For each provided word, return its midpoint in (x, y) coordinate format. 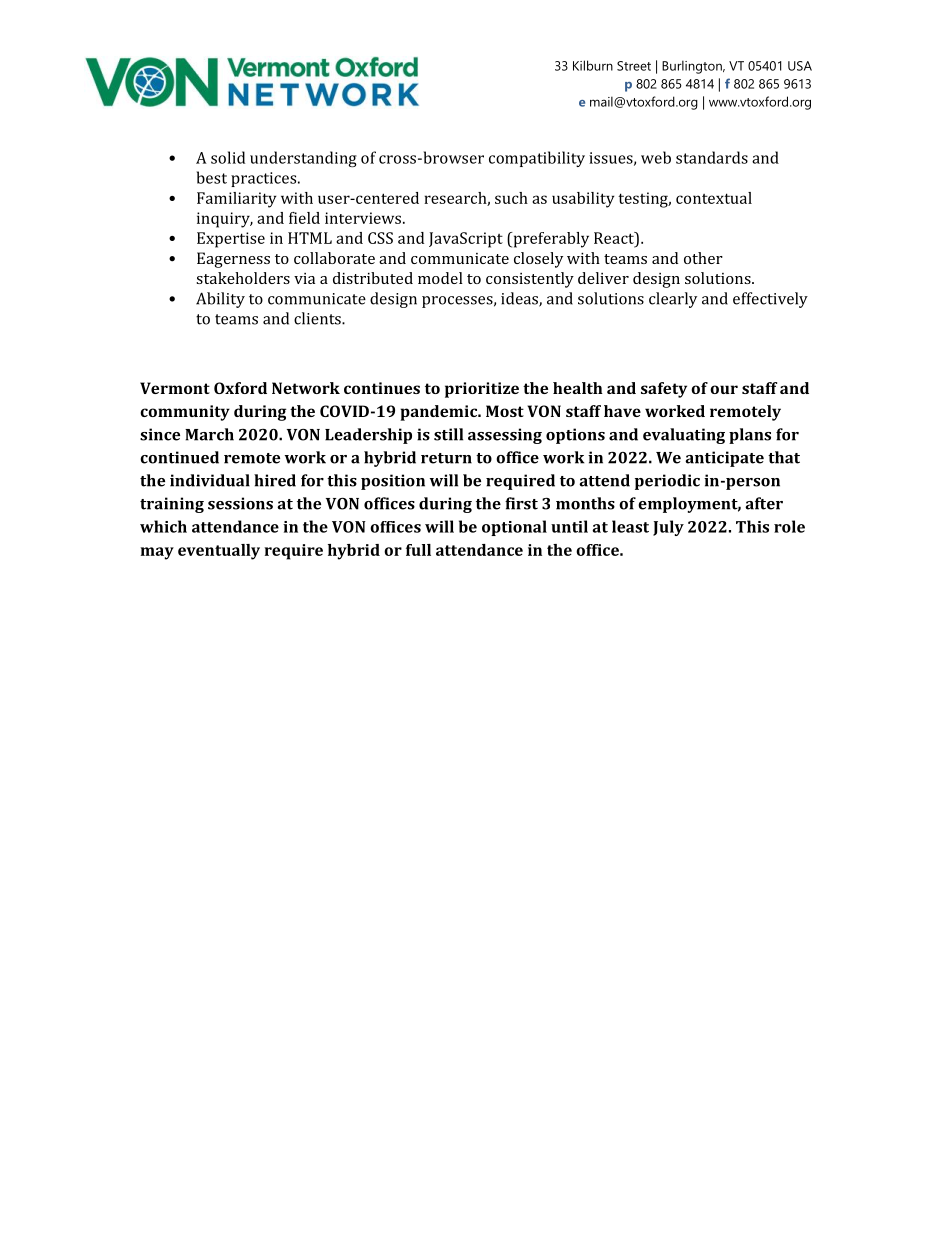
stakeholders (243, 278)
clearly (673, 300)
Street (634, 66)
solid (228, 157)
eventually (219, 552)
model (440, 278)
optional (514, 528)
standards (712, 157)
